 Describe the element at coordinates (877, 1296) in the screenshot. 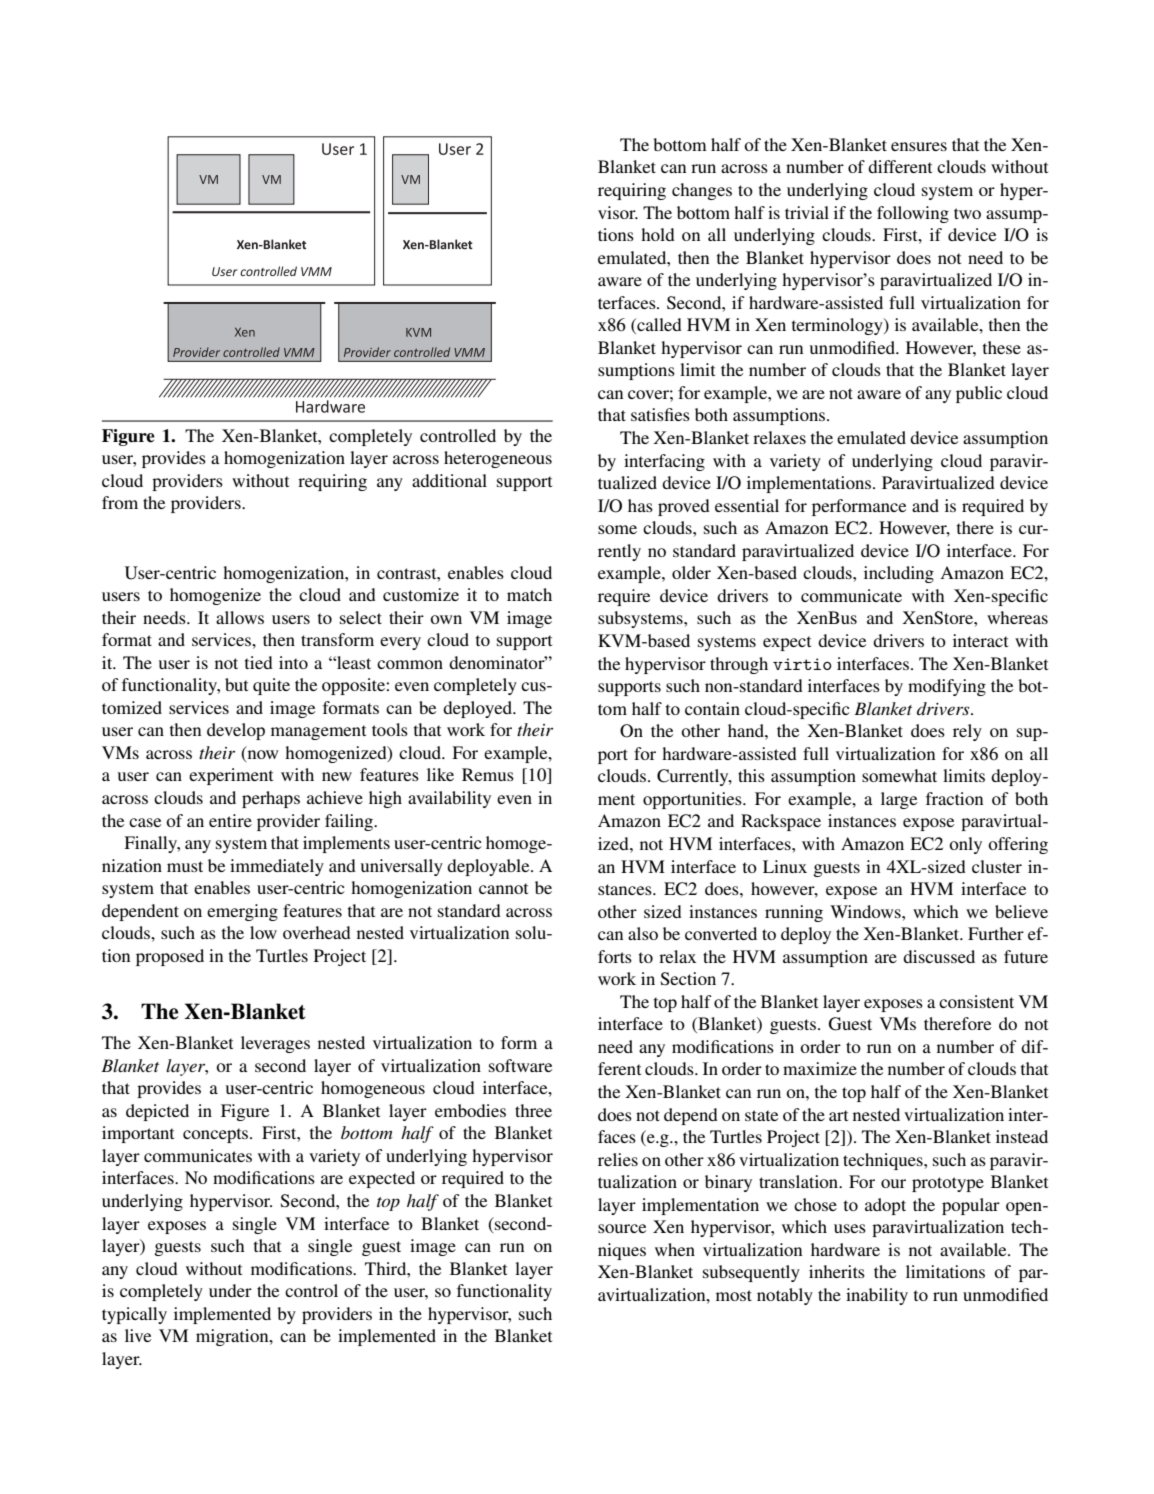

I see `inability` at that location.
